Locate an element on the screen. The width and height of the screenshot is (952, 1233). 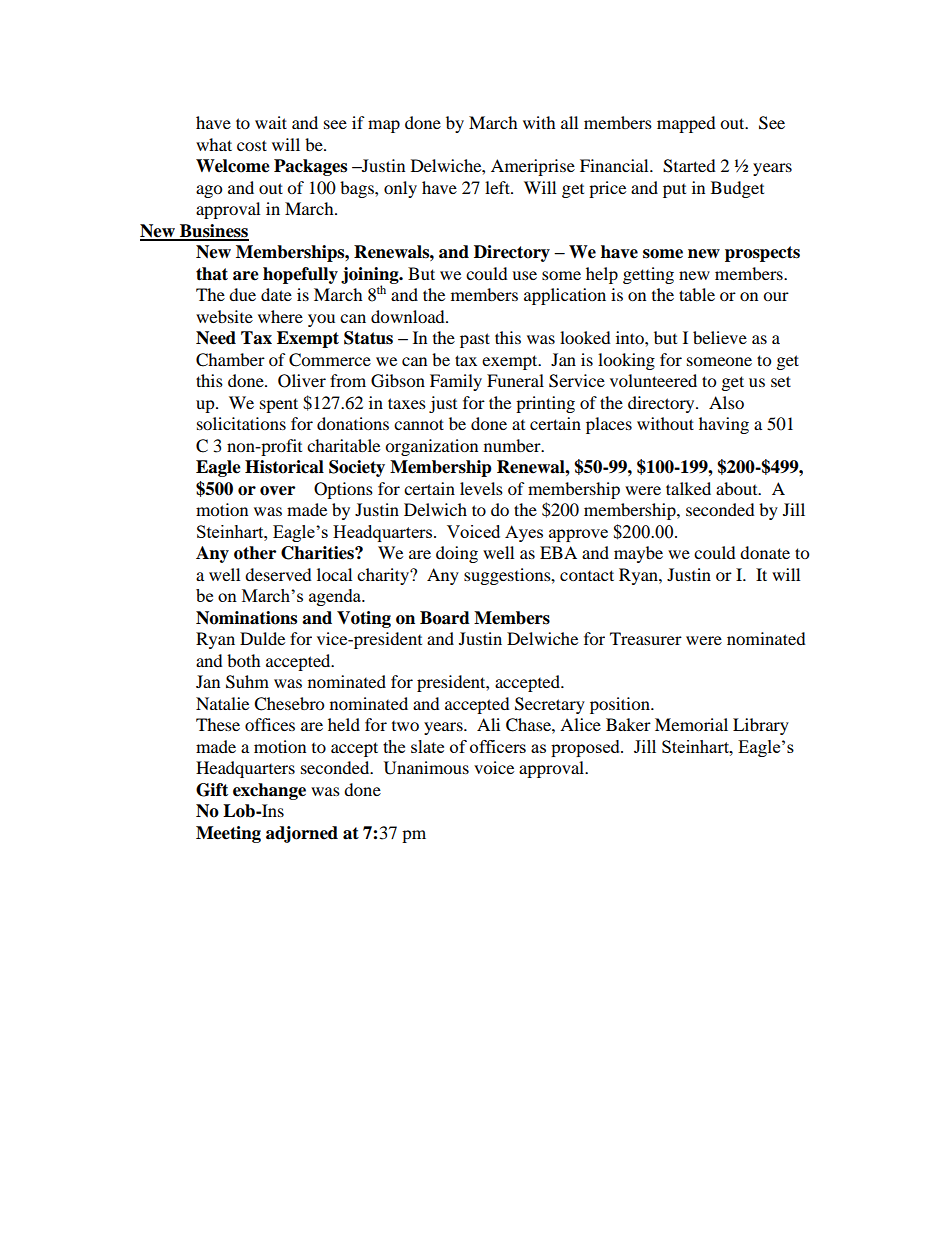
Unanimous is located at coordinates (426, 768).
